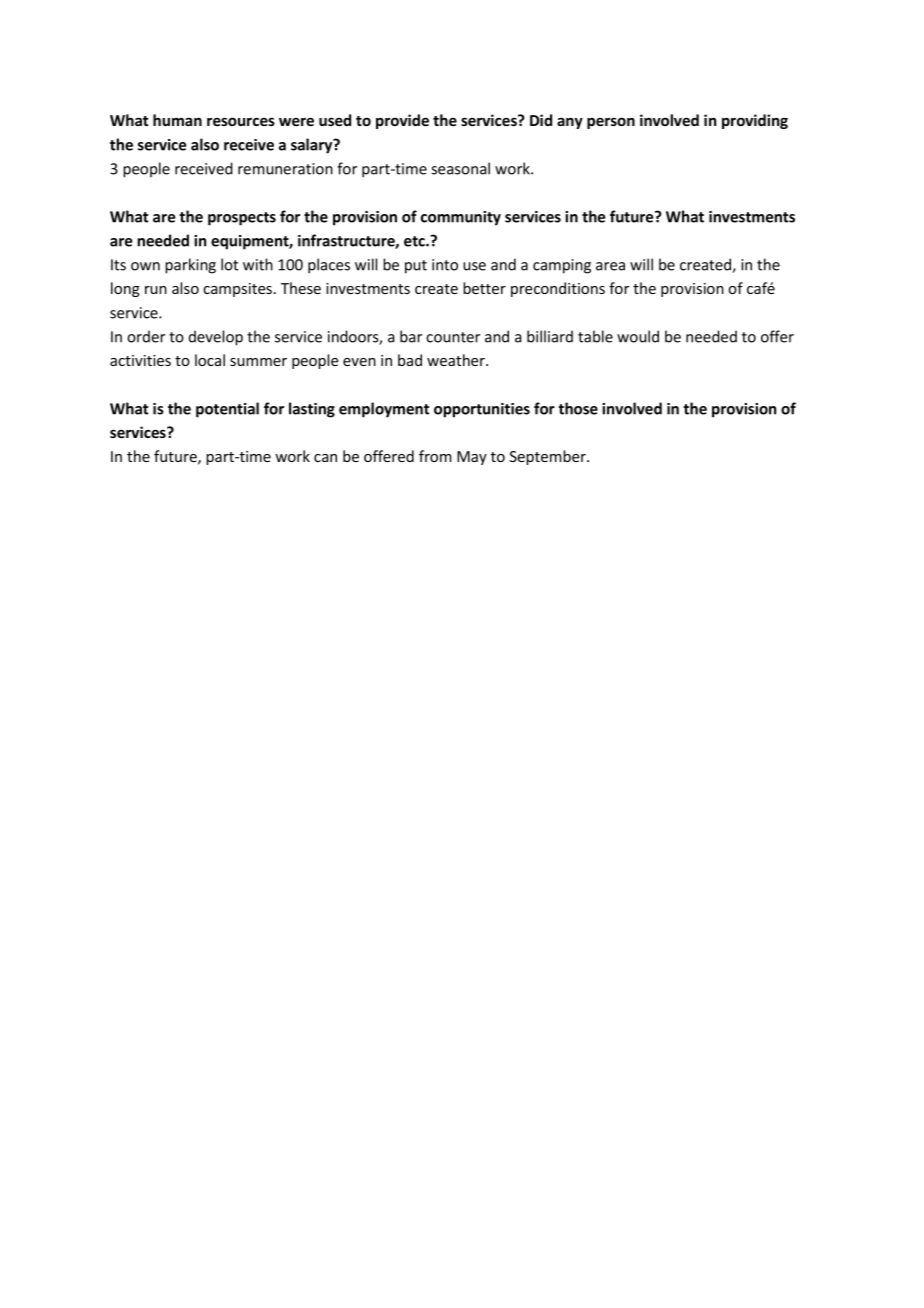 Image resolution: width=924 pixels, height=1308 pixels. Describe the element at coordinates (638, 336) in the document. I see `would` at that location.
